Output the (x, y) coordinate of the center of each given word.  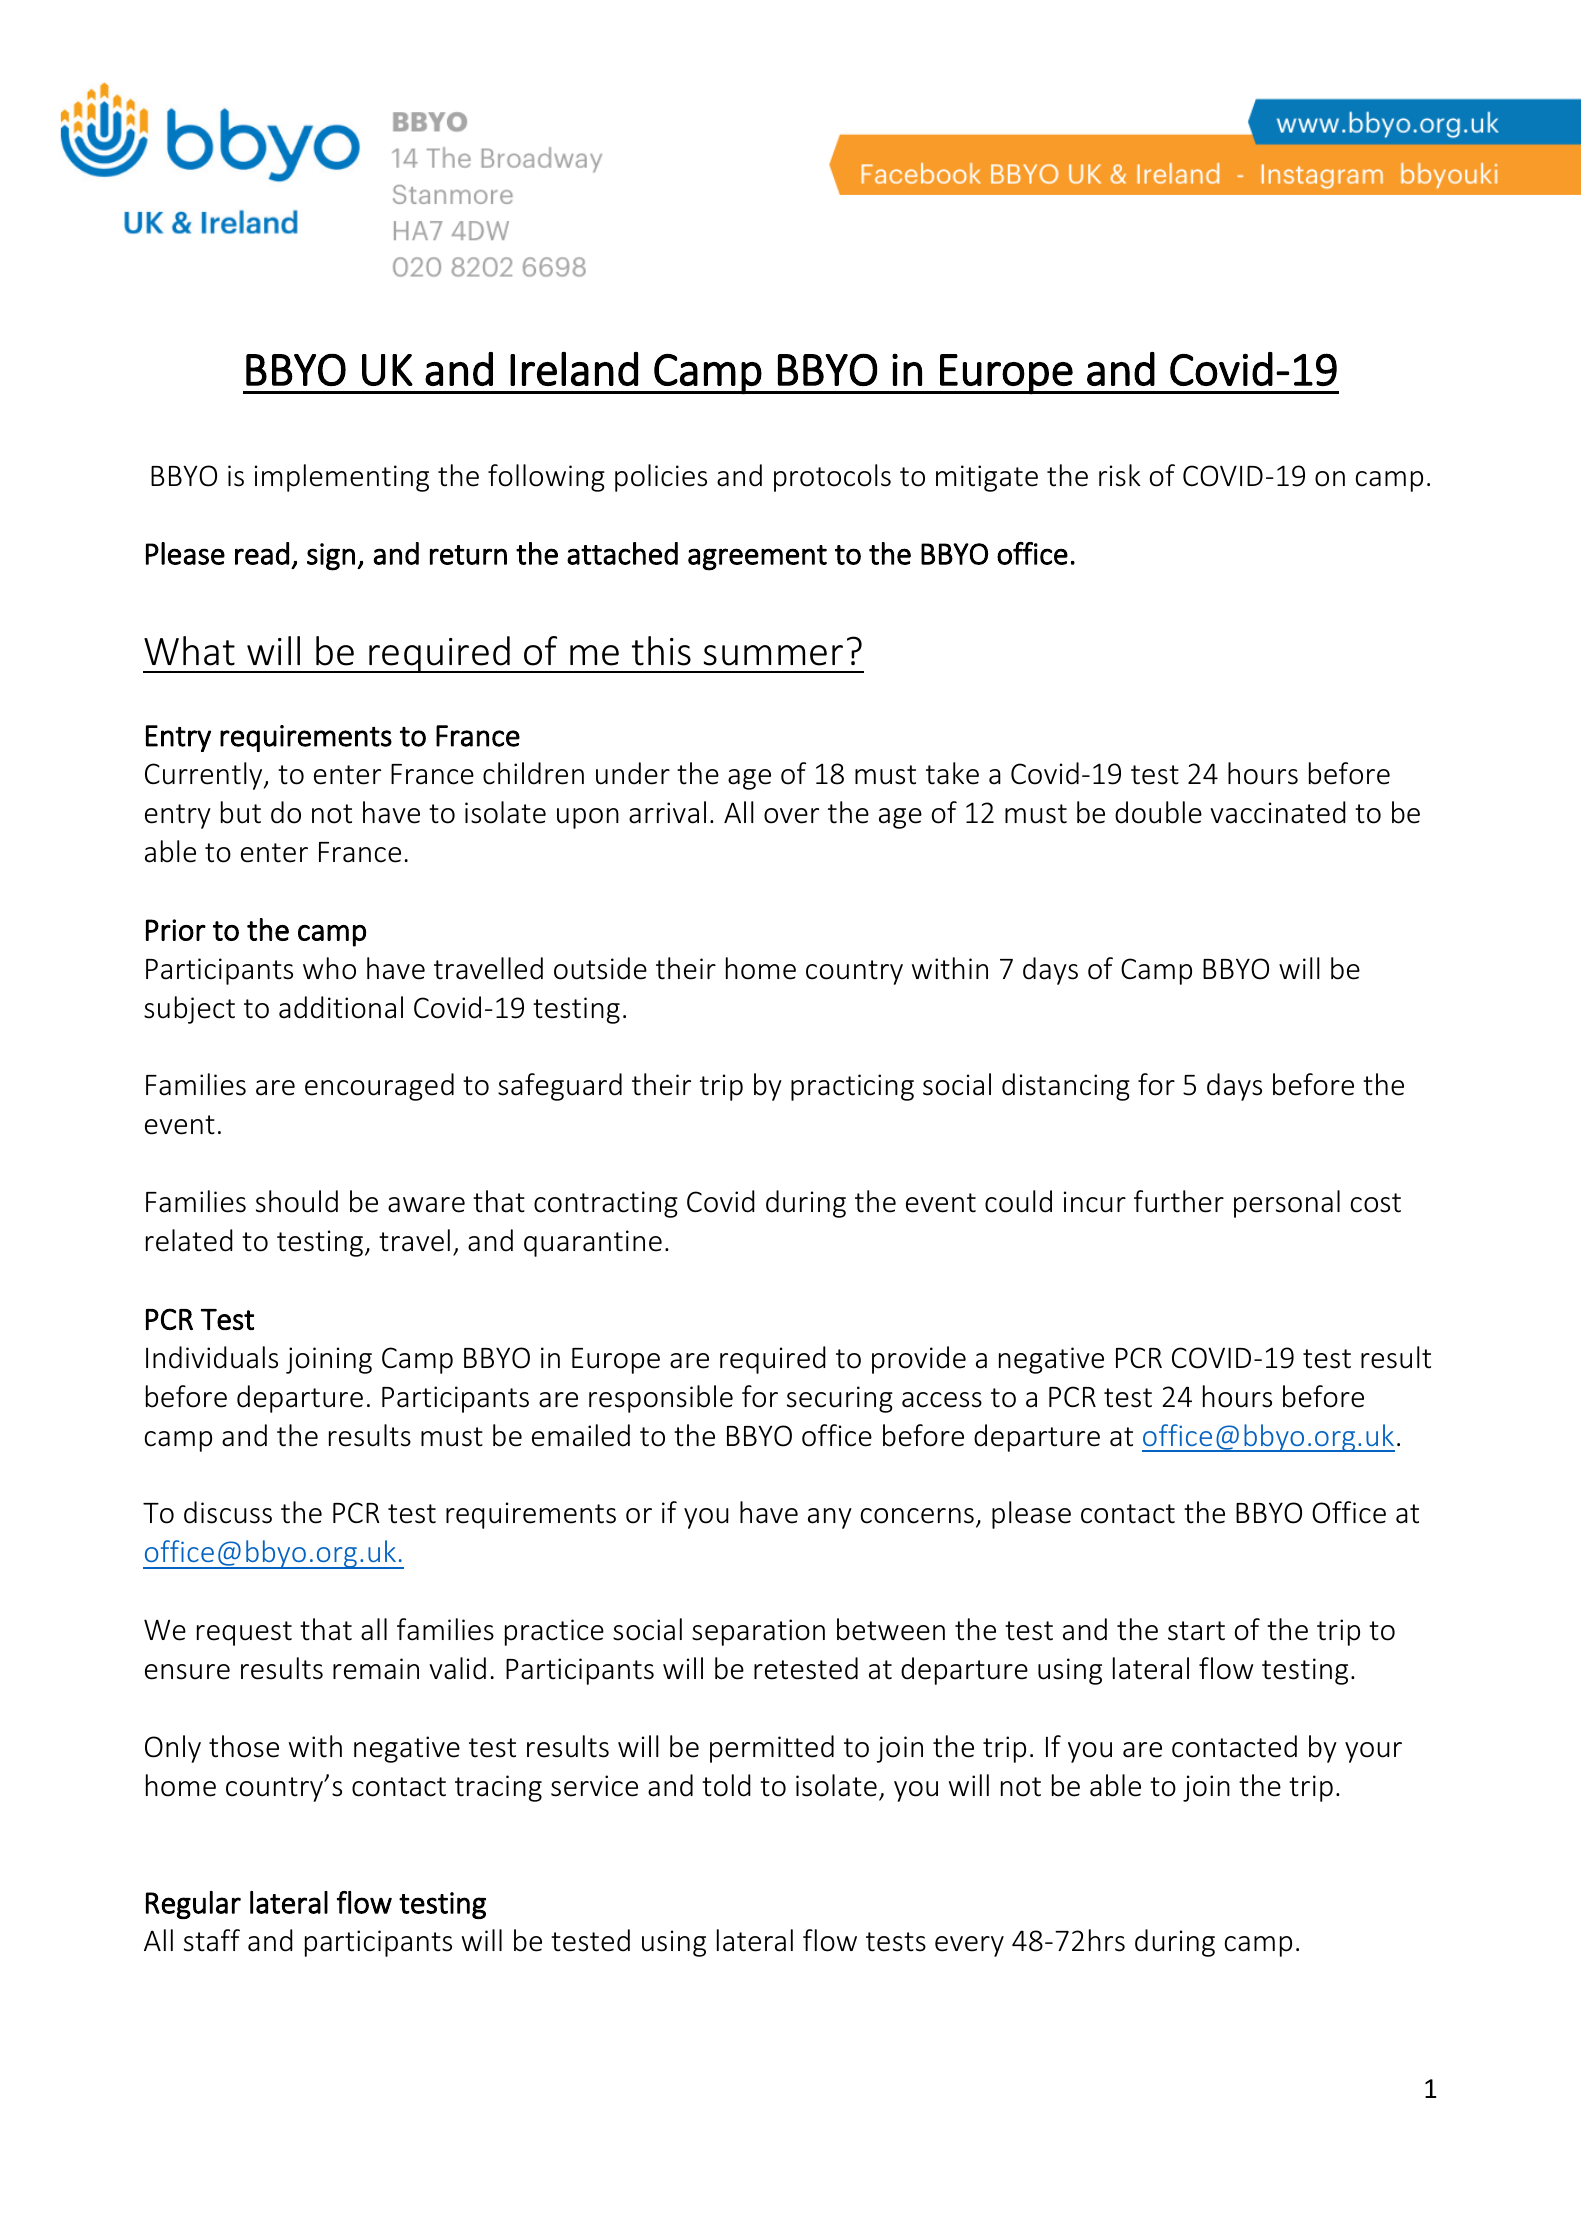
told (726, 1785)
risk (1120, 475)
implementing (342, 478)
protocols (832, 478)
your (1373, 1752)
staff (212, 1940)
